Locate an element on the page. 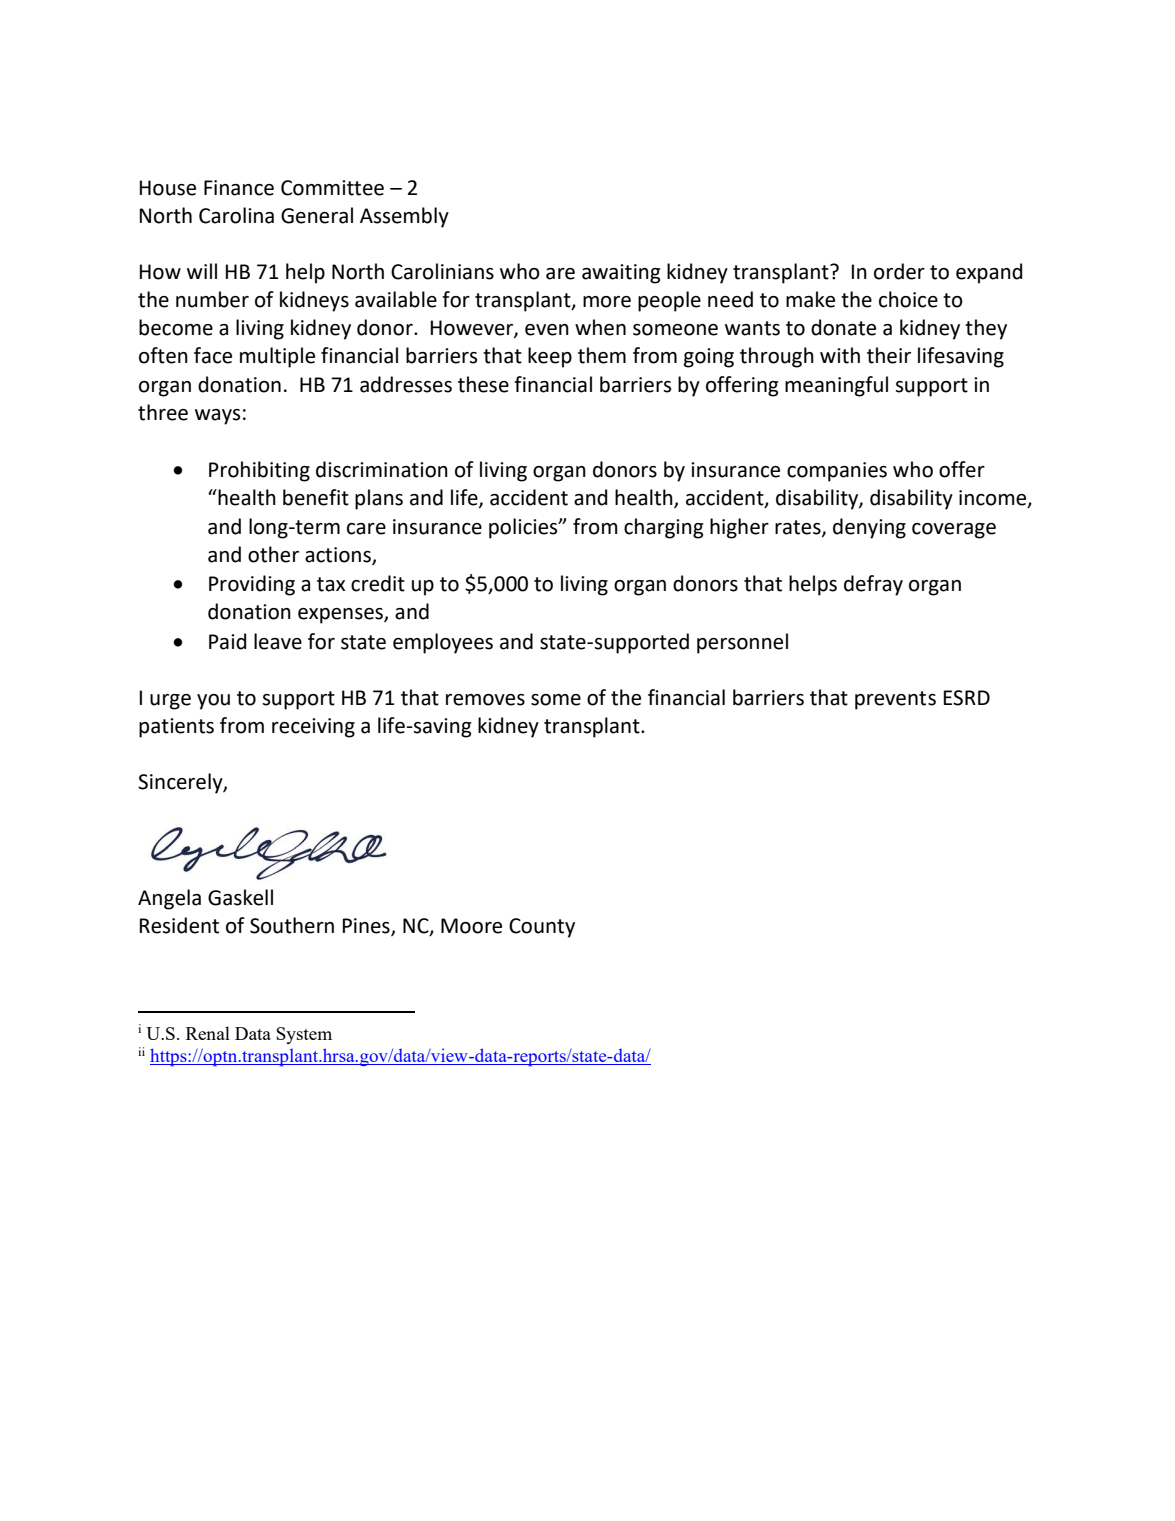 The width and height of the page is (1175, 1521). County is located at coordinates (542, 928).
